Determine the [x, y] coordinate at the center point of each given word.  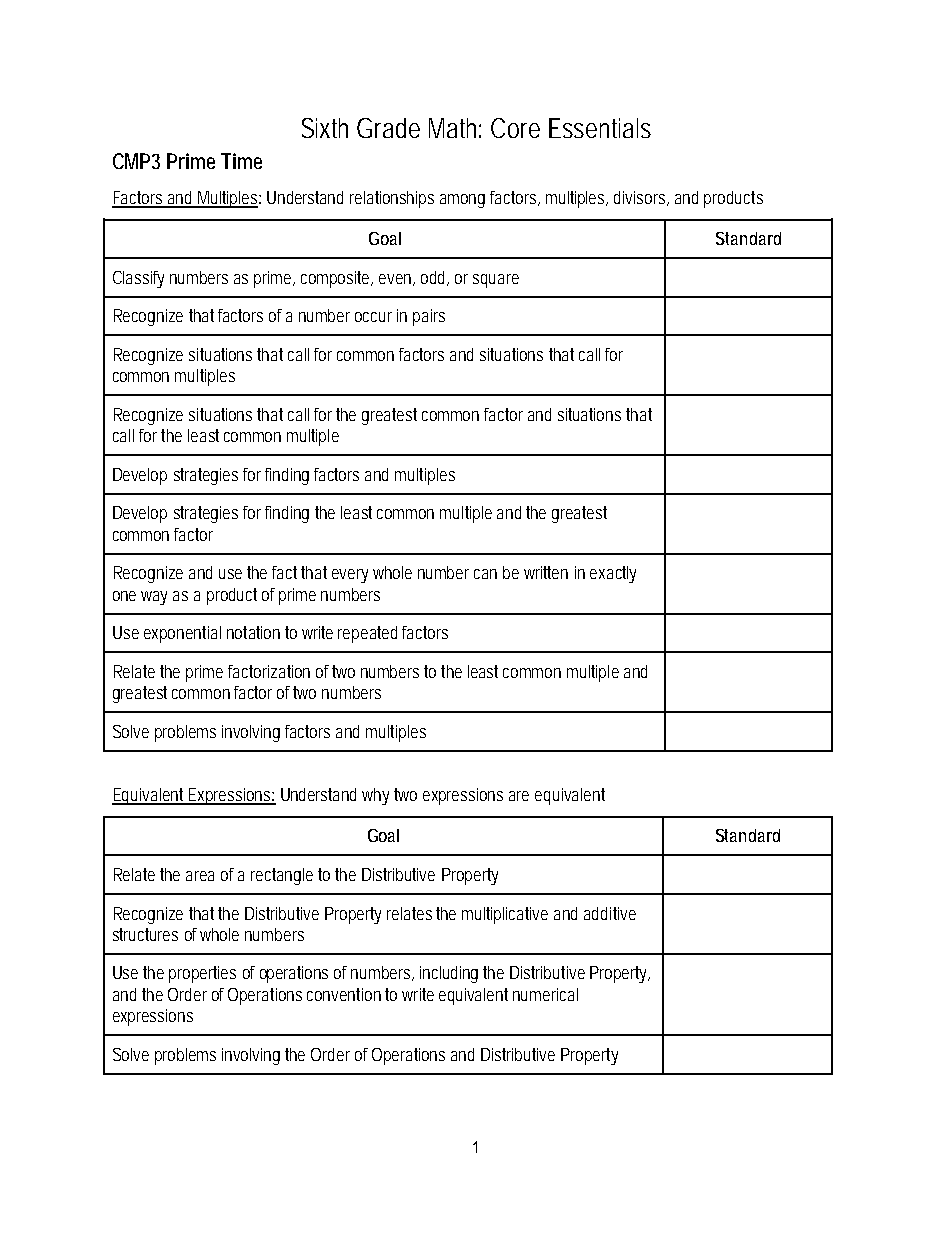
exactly [613, 574]
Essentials [600, 128]
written [546, 572]
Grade [388, 128]
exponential [182, 634]
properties [202, 974]
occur [373, 317]
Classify [138, 279]
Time [241, 161]
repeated [367, 634]
